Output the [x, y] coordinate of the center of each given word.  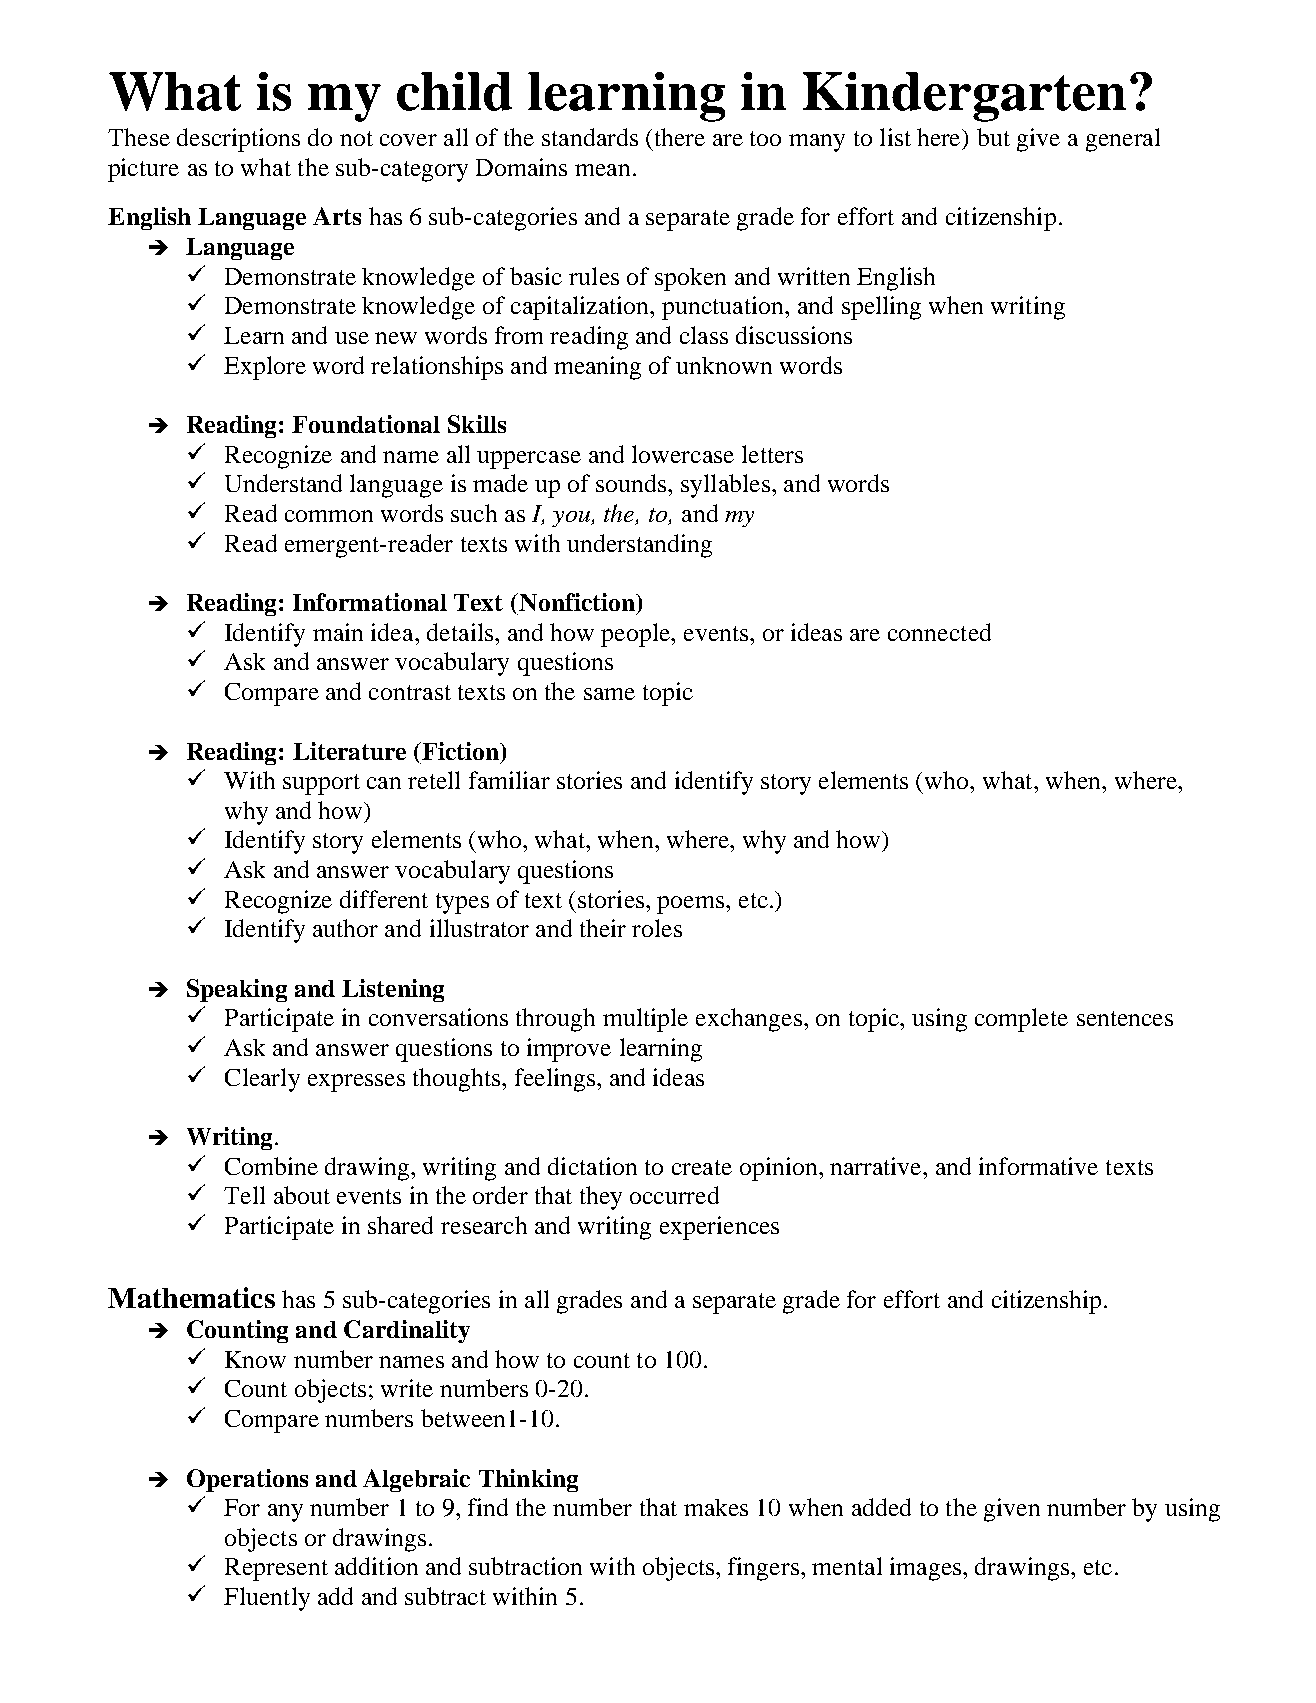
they [601, 1198]
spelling [881, 308]
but [993, 137]
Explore [265, 368]
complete [1021, 1020]
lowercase [683, 454]
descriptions [238, 140]
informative [1038, 1166]
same [609, 694]
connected [939, 632]
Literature [349, 751]
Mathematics [191, 1297]
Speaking [237, 990]
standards [590, 137]
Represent [276, 1569]
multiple [645, 1020]
